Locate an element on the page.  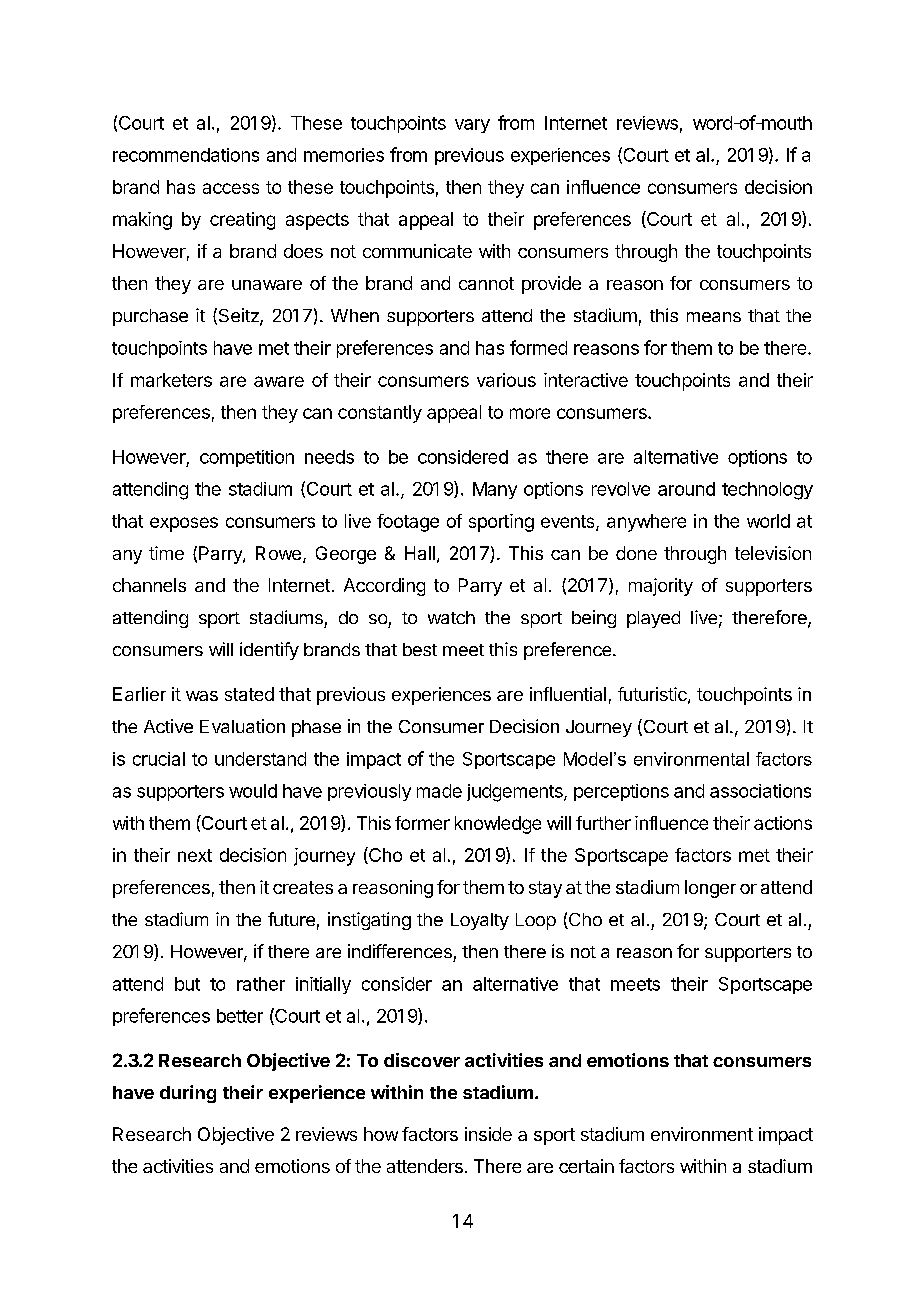
during is located at coordinates (188, 1094).
